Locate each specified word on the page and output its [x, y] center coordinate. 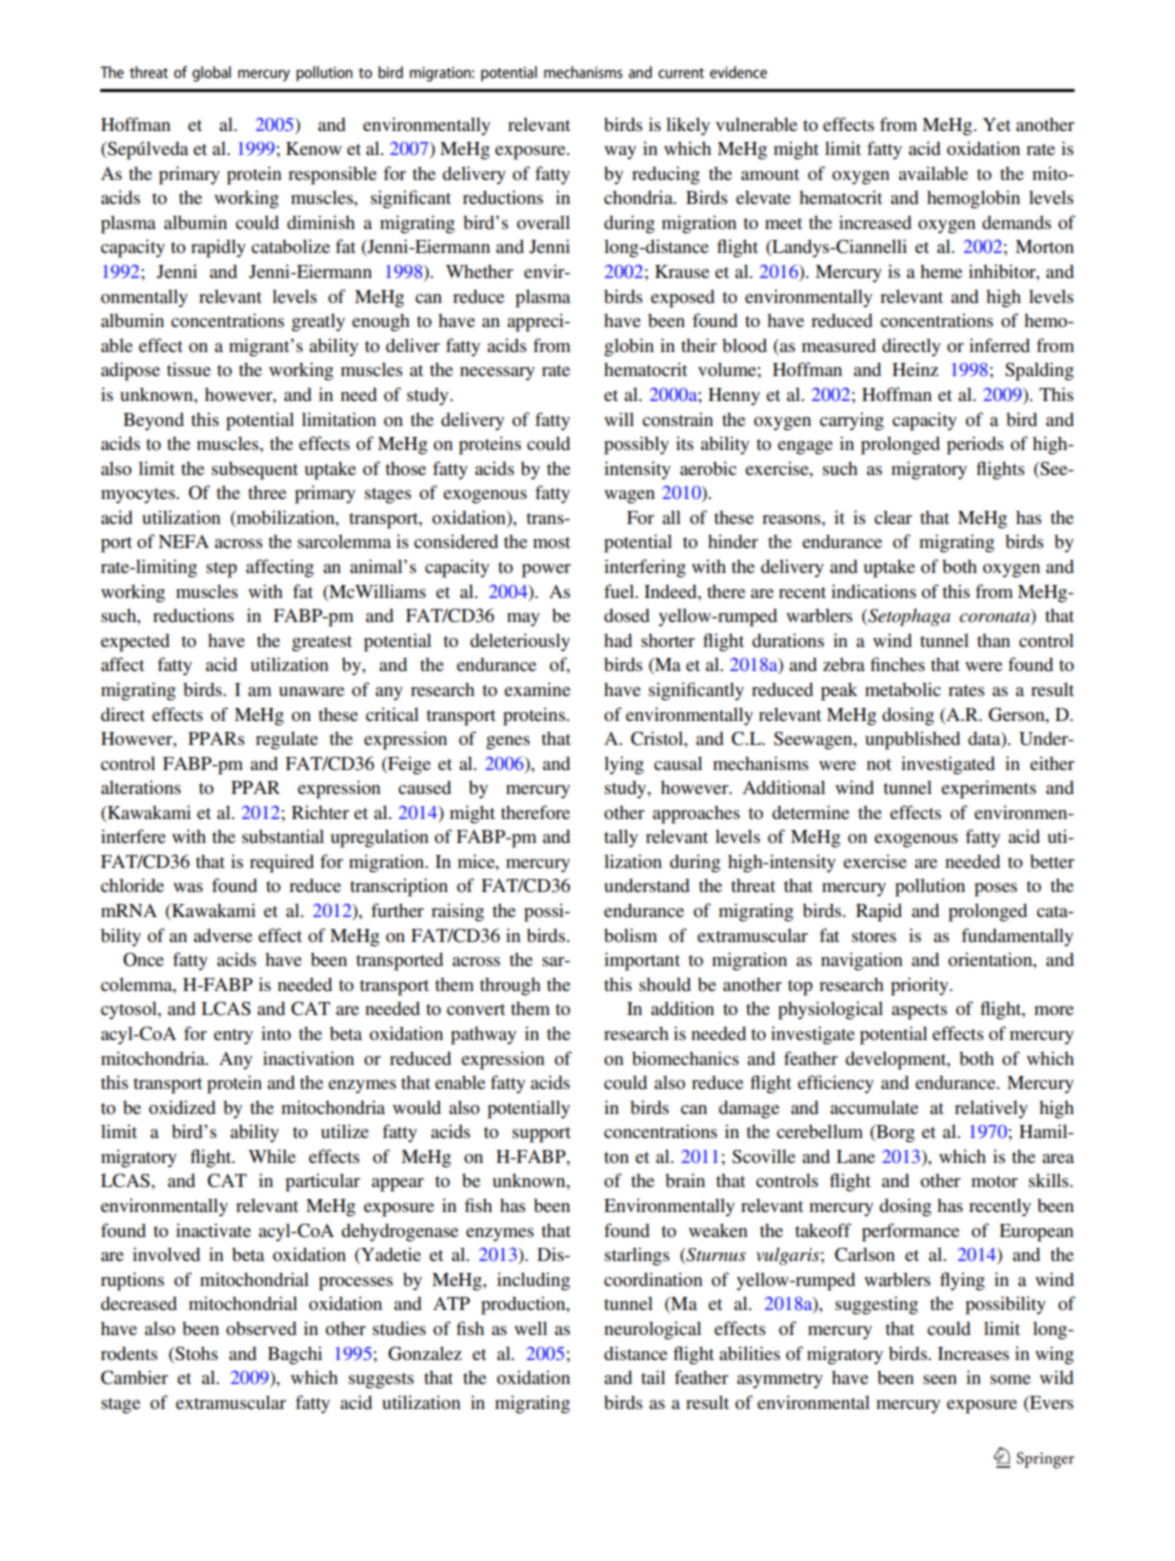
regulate [287, 740]
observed [261, 1328]
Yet [997, 124]
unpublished [912, 740]
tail [653, 1377]
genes [508, 743]
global [211, 74]
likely [688, 126]
